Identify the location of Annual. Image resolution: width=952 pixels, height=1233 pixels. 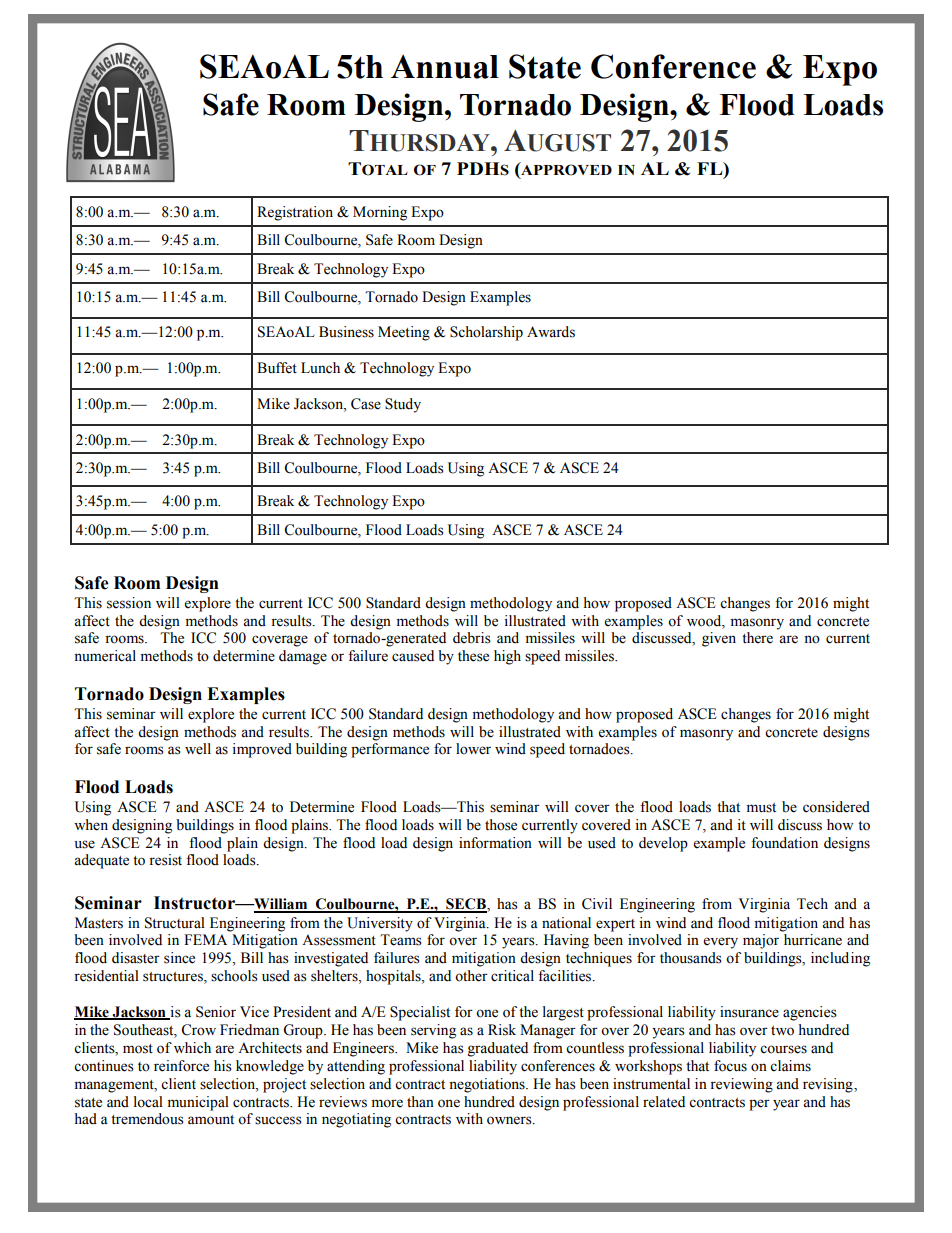
(445, 67).
